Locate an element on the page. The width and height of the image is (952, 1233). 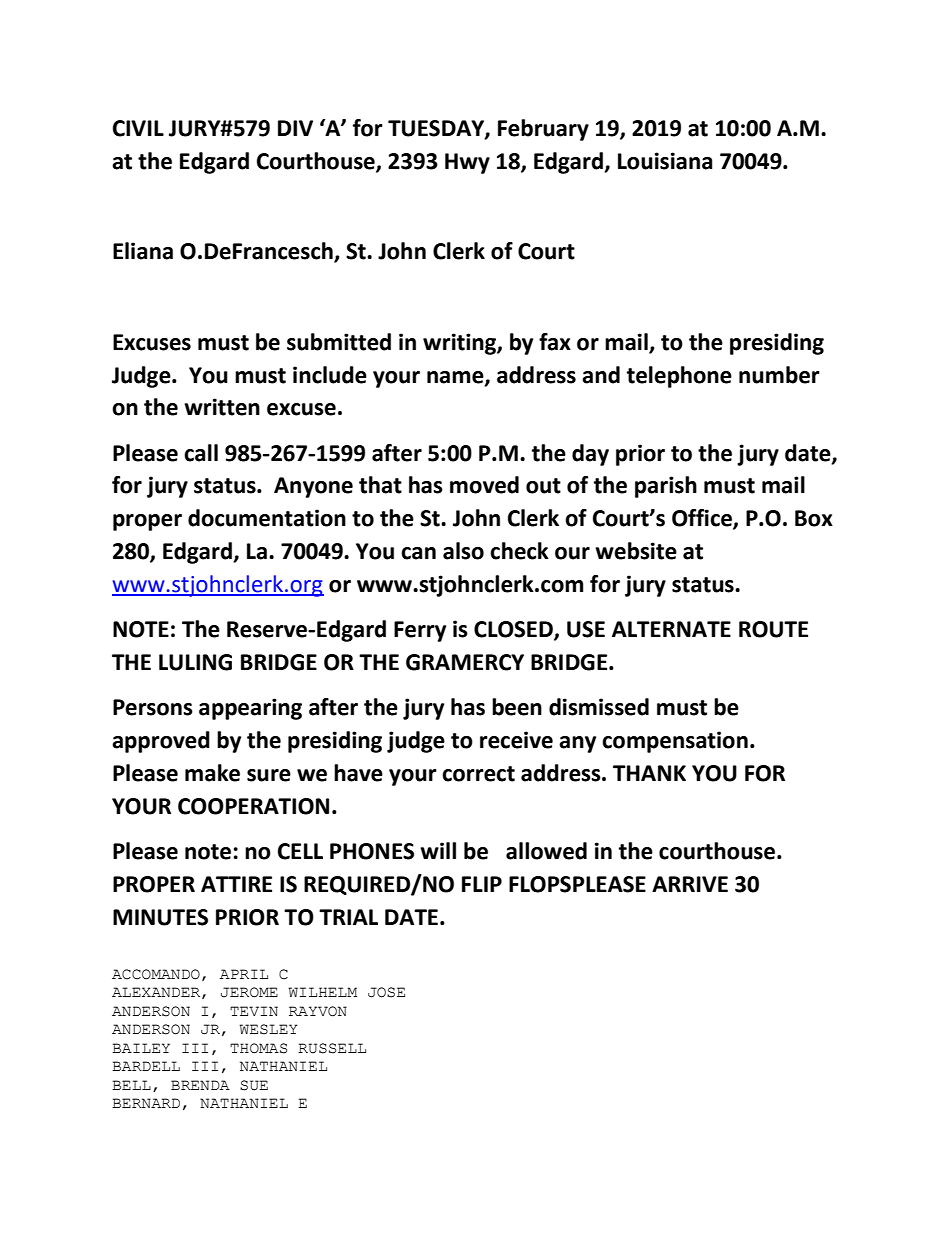
moved is located at coordinates (484, 485).
